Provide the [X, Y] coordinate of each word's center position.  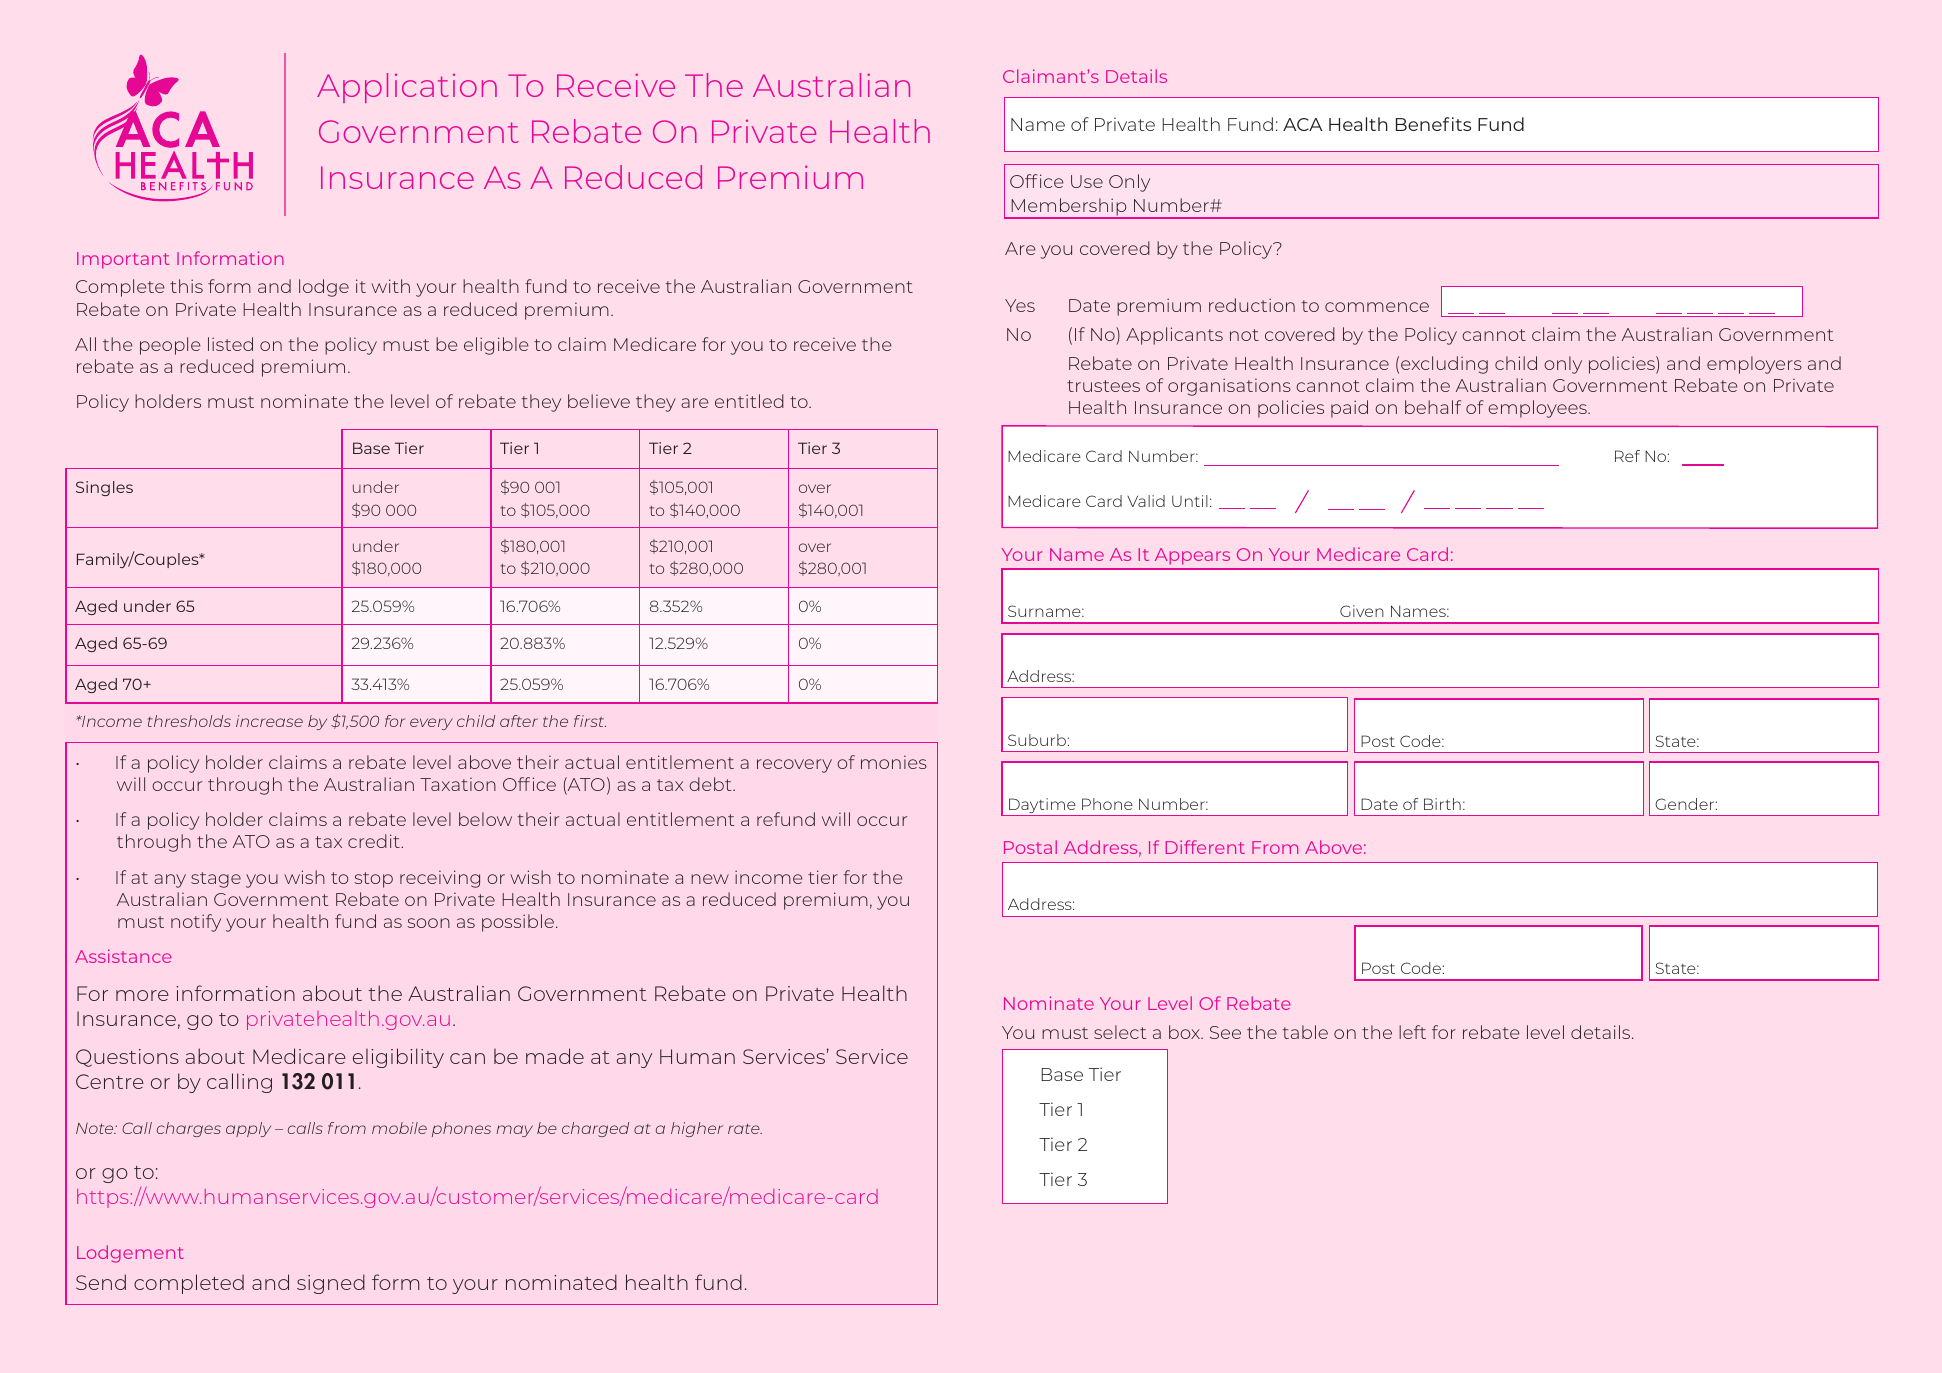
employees [1538, 409]
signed [331, 1284]
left [1412, 1032]
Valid [1146, 501]
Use [1087, 181]
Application [407, 88]
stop [374, 880]
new [710, 879]
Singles [104, 488]
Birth [1442, 804]
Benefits [1433, 124]
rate [745, 1129]
